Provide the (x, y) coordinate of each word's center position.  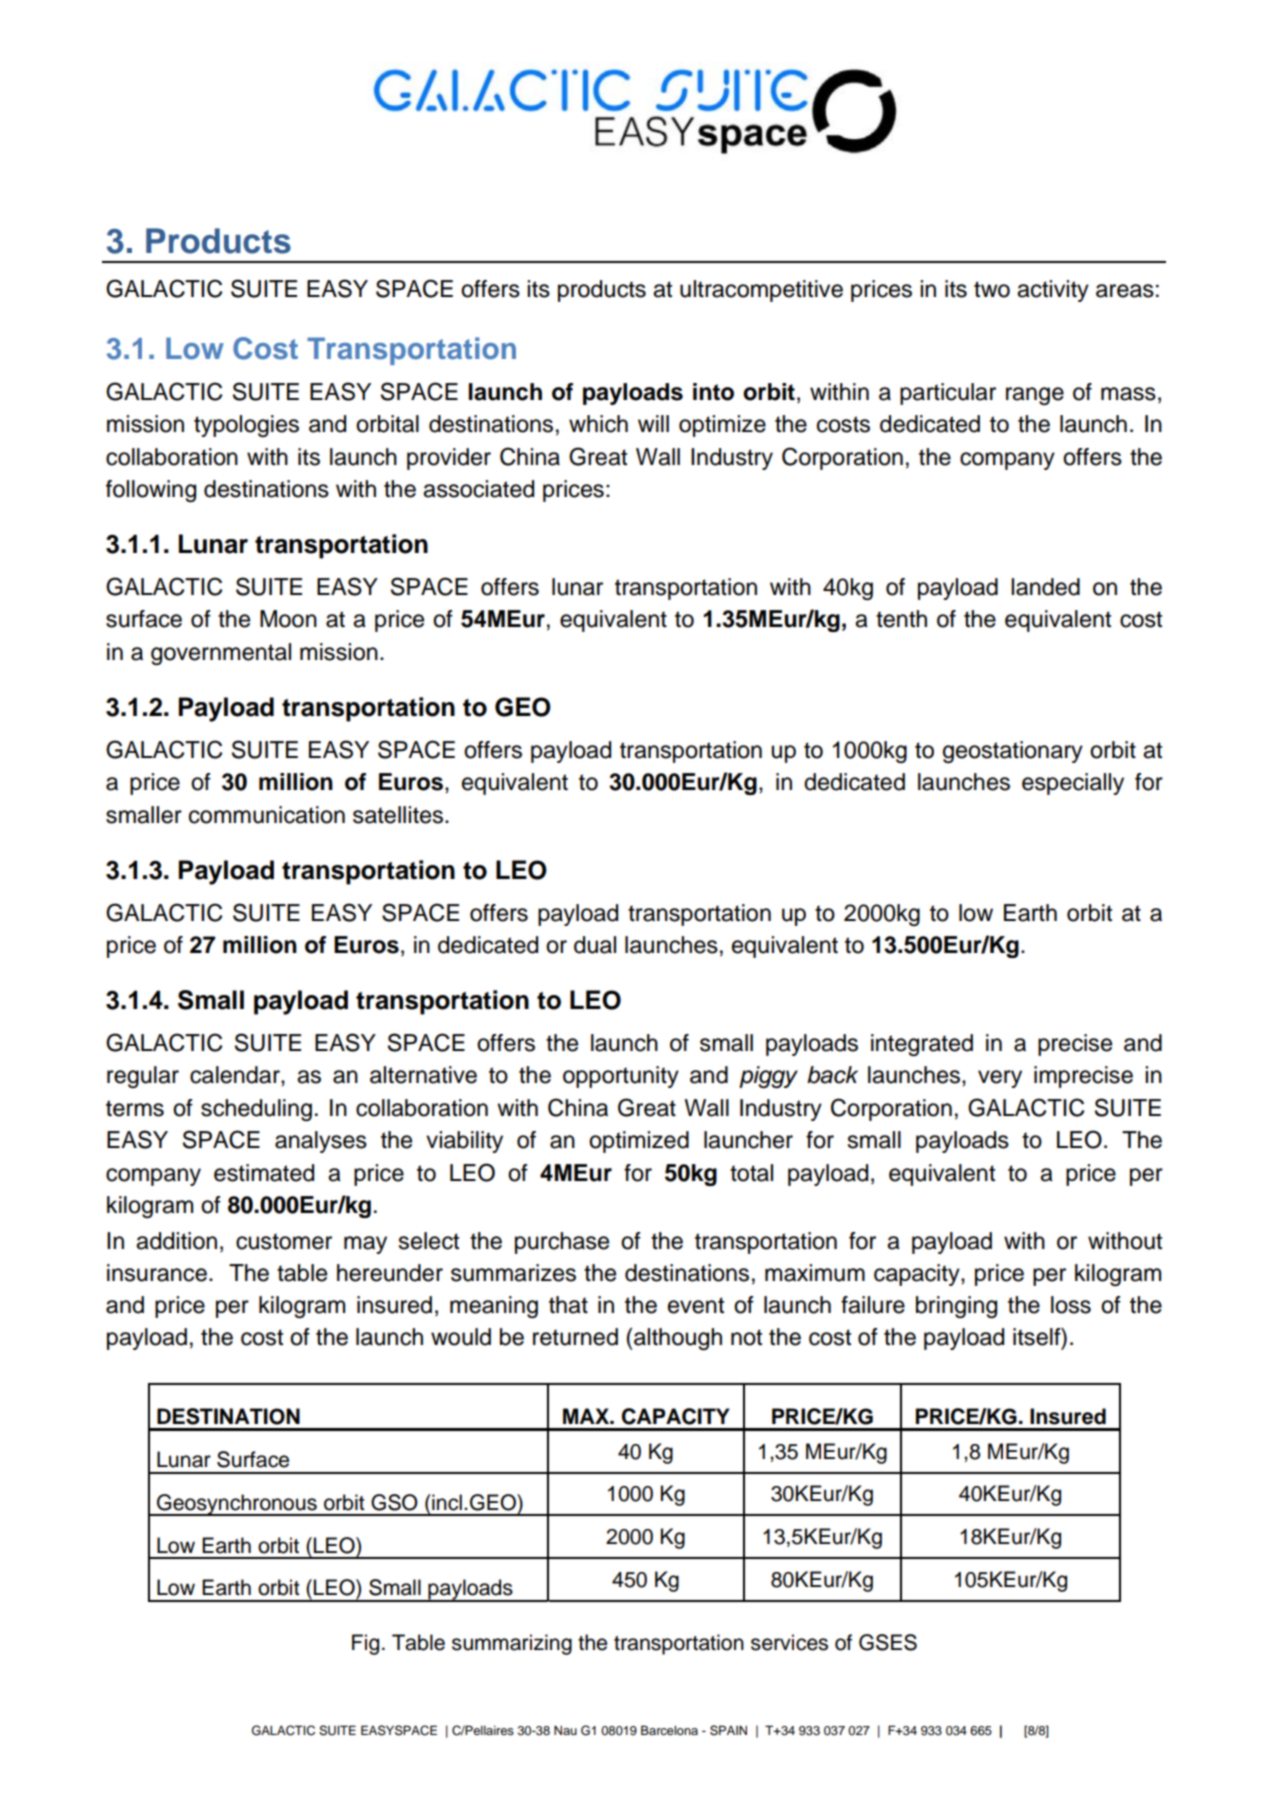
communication (267, 815)
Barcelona (669, 1730)
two (992, 289)
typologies (246, 426)
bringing (956, 1307)
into (713, 392)
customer (284, 1241)
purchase (562, 1243)
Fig (365, 1644)
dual (595, 945)
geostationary (1013, 752)
